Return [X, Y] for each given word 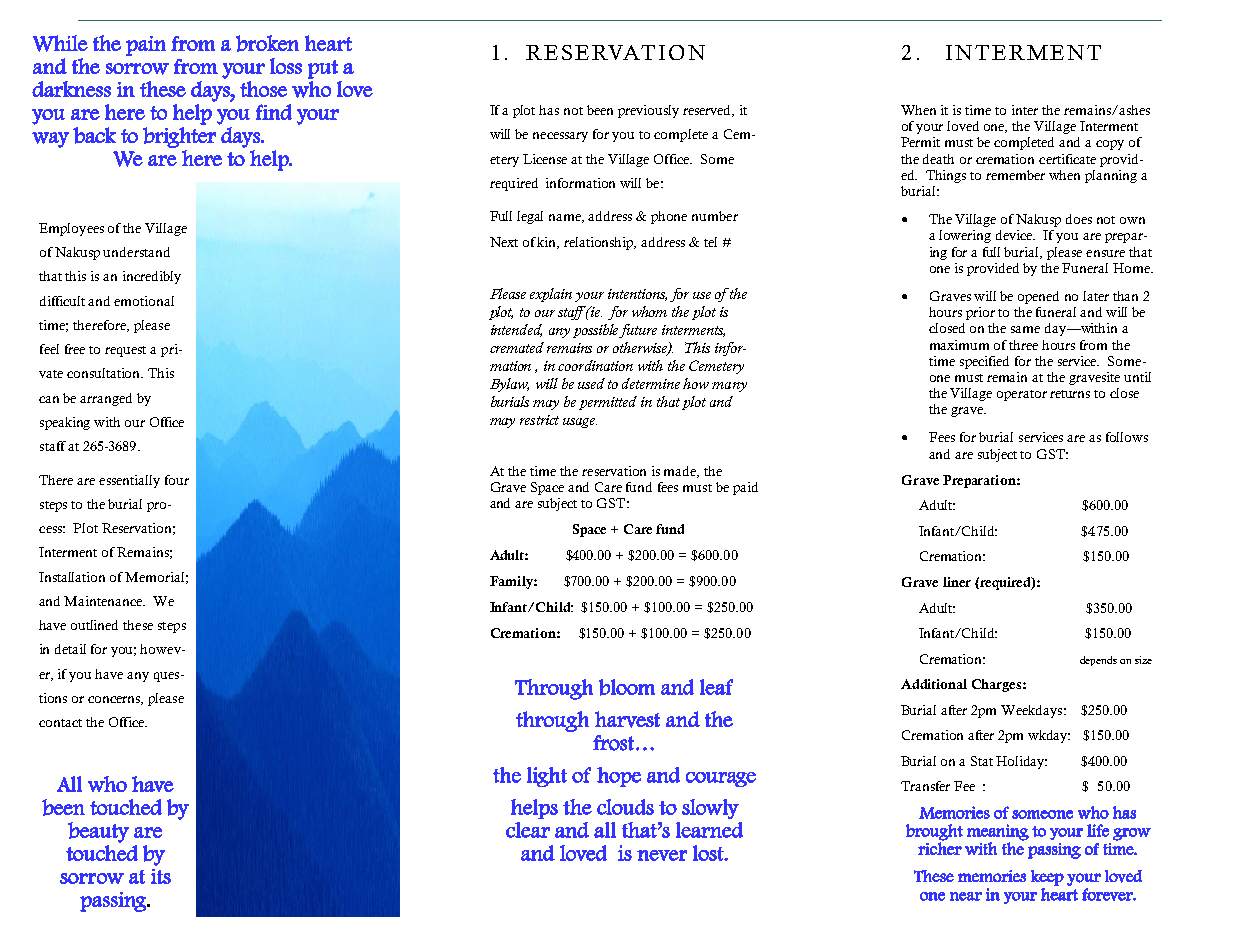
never [662, 855]
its [161, 876]
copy [1110, 145]
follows [1127, 437]
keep [1047, 878]
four [177, 480]
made [681, 472]
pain [146, 46]
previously [648, 111]
